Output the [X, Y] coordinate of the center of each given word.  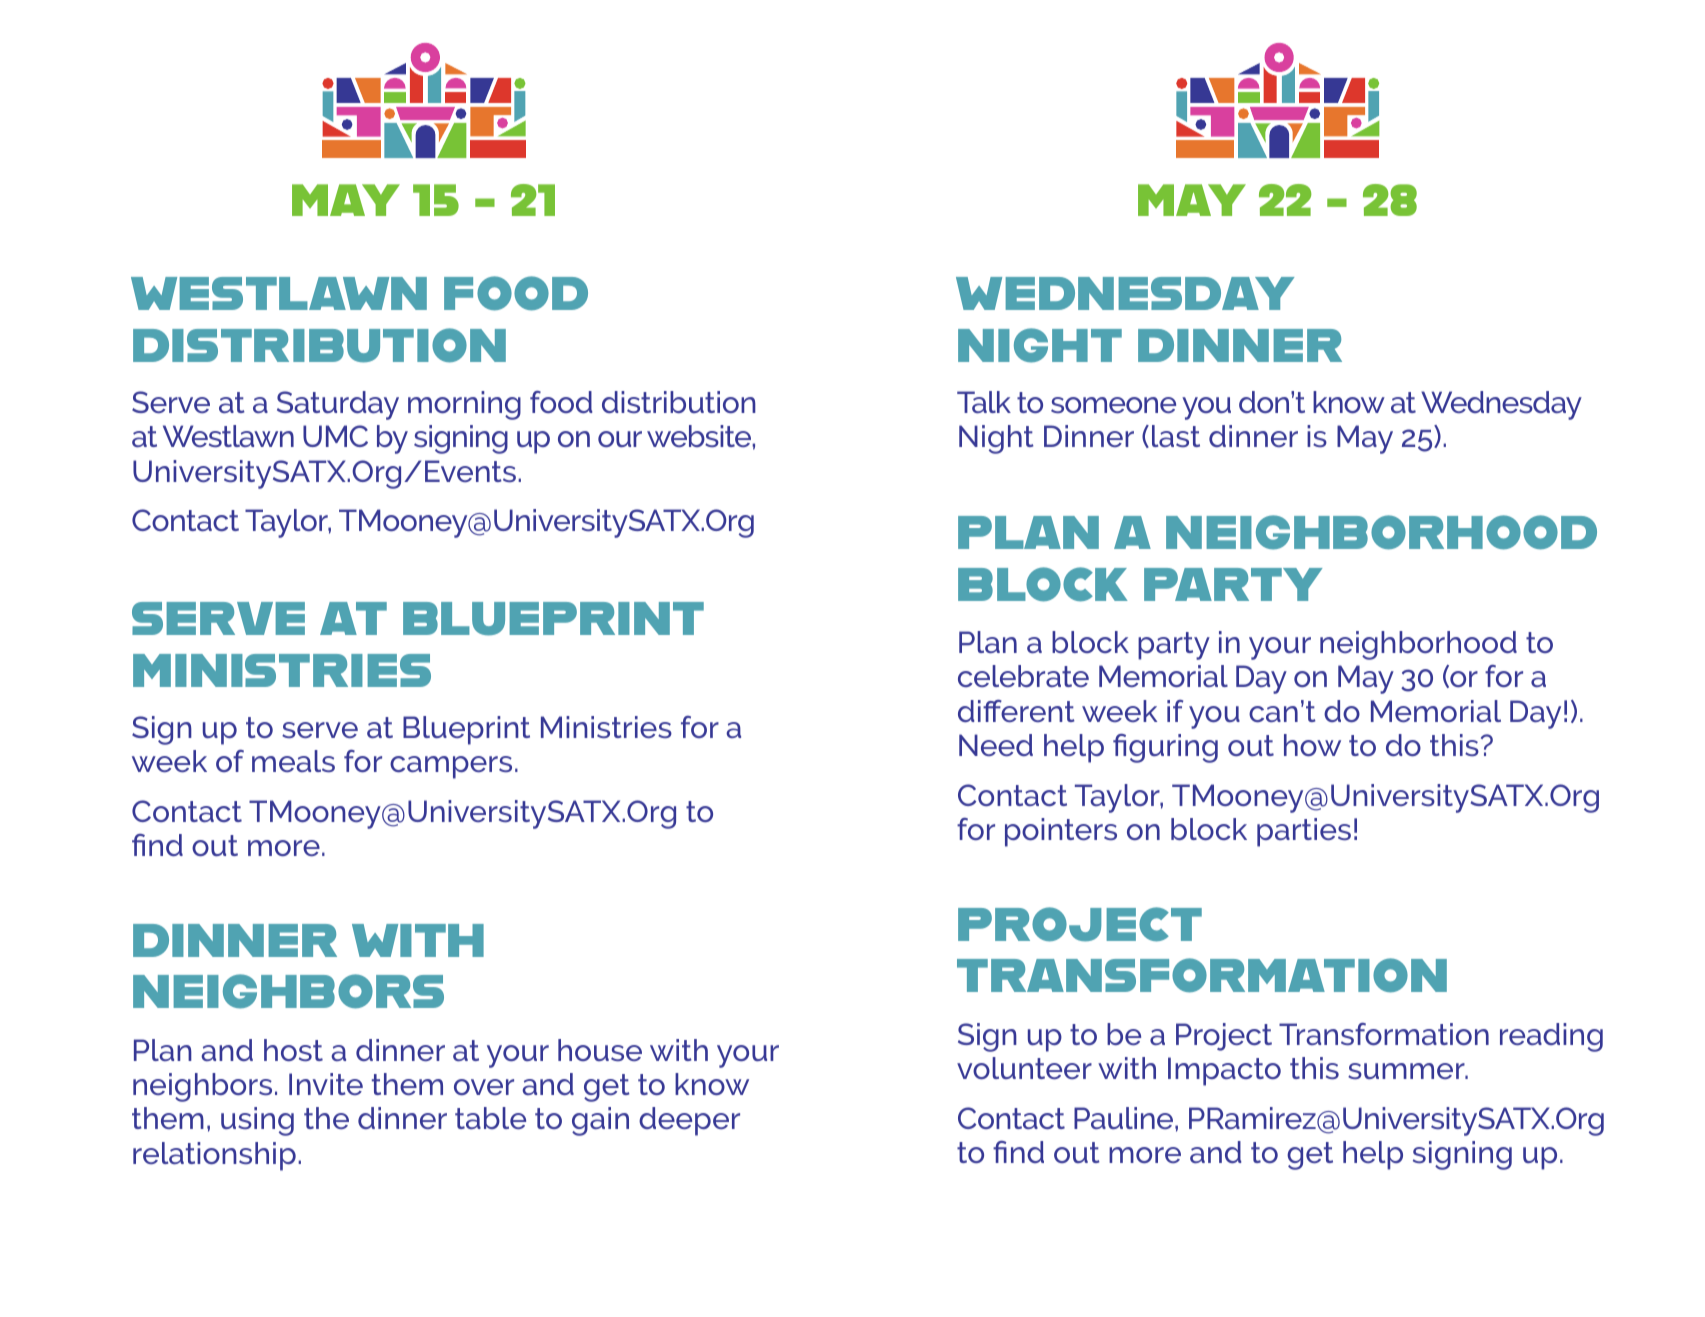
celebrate [1023, 676]
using [257, 1121]
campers [451, 767]
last [1176, 436]
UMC [335, 436]
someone [1113, 405]
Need [996, 745]
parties [1304, 832]
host [293, 1050]
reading [1551, 1037]
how [1312, 745]
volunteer [1024, 1068]
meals [293, 761]
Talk [984, 402]
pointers [1061, 832]
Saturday [338, 405]
